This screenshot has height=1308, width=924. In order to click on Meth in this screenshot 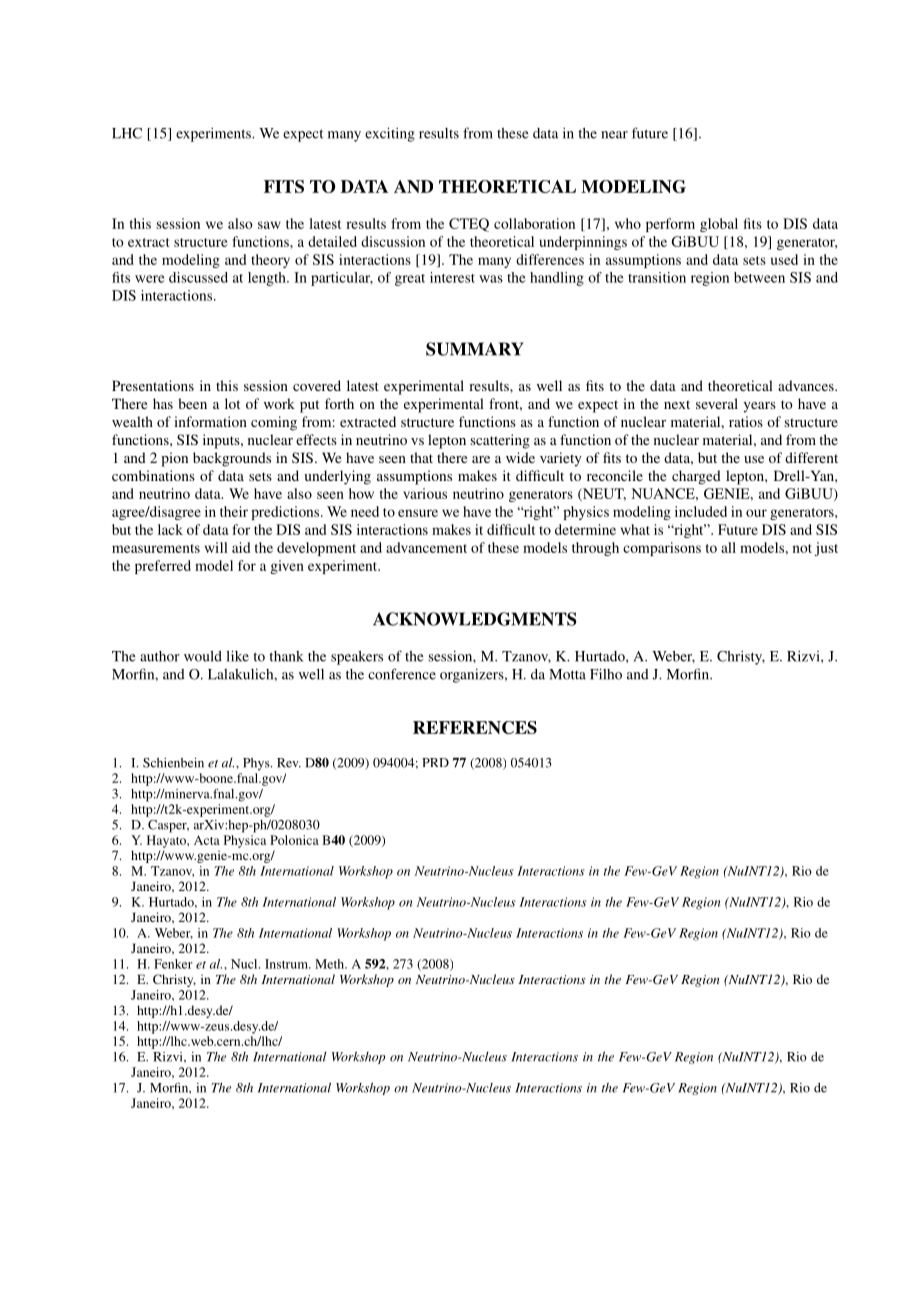, I will do `click(331, 964)`.
